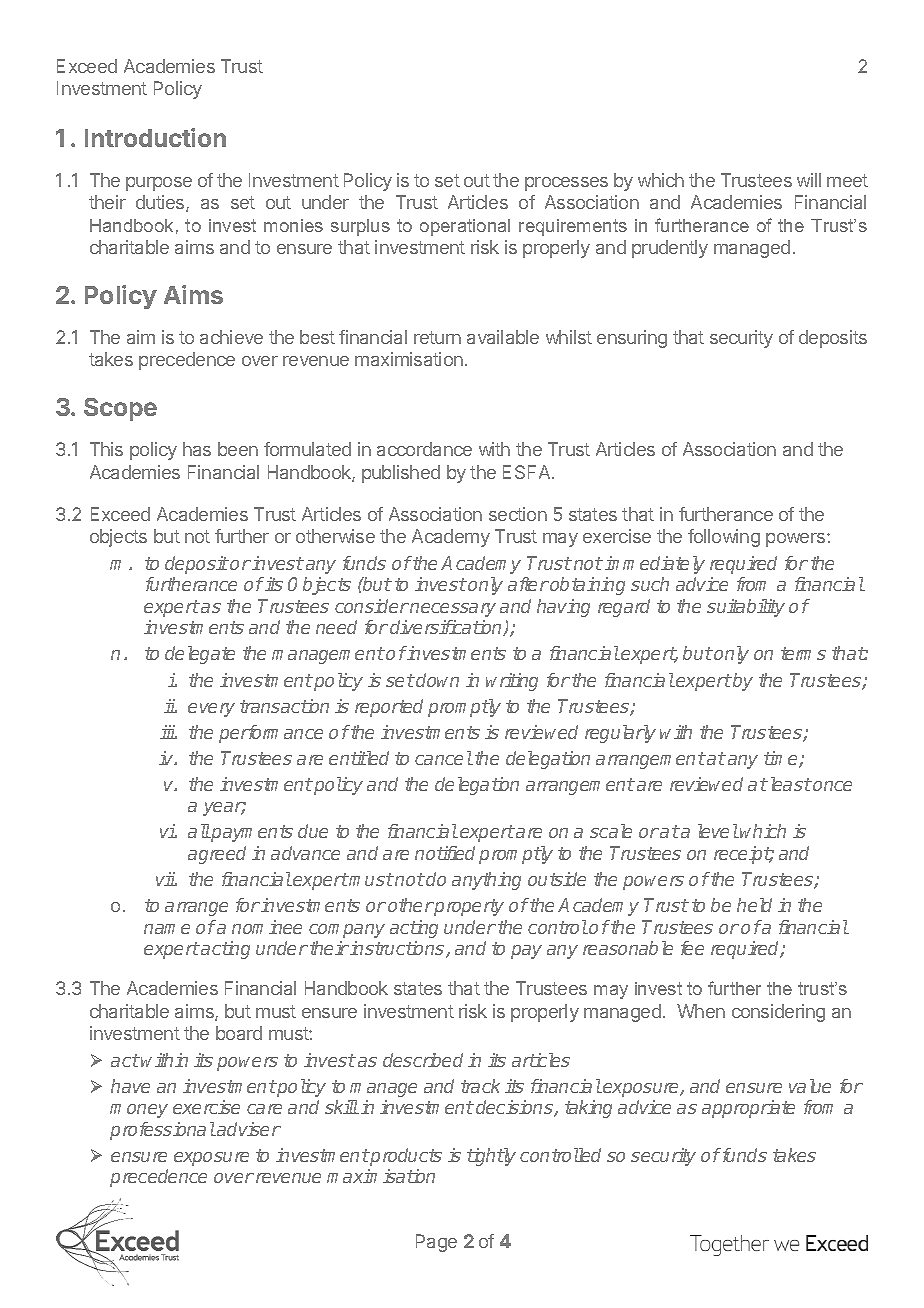 This screenshot has height=1308, width=924. Describe the element at coordinates (754, 905) in the screenshot. I see `held` at that location.
